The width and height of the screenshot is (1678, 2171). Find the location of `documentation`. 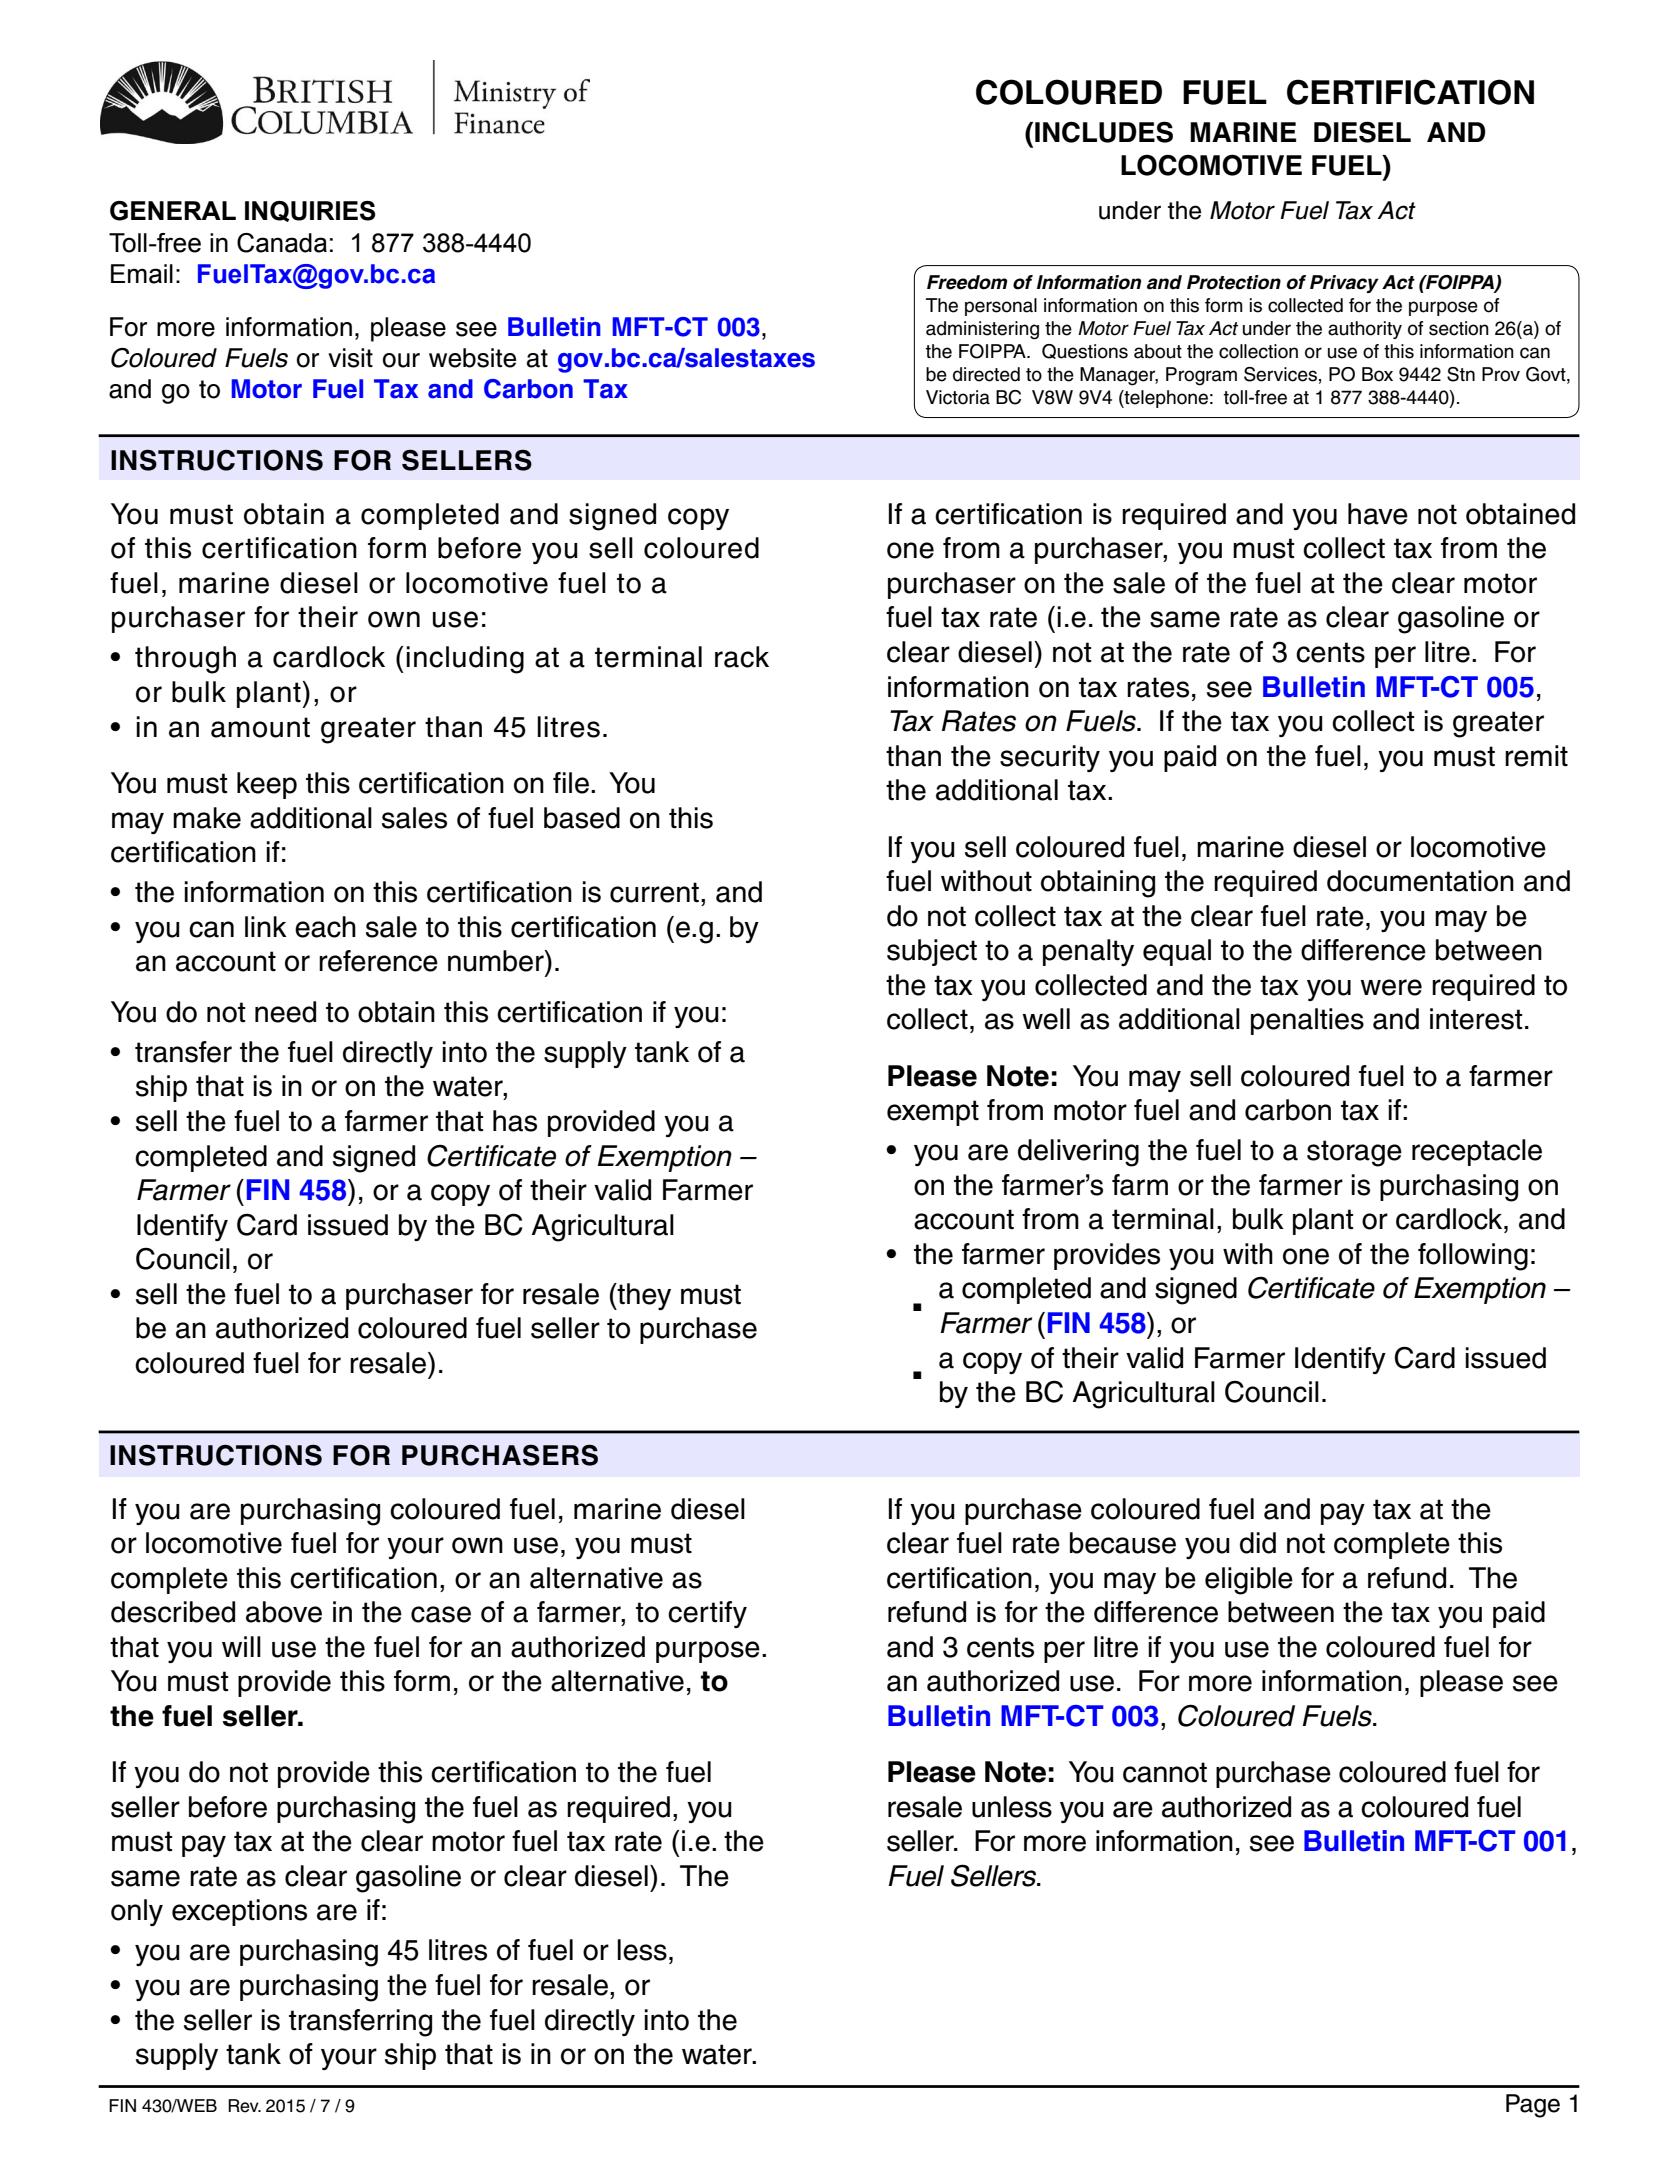

documentation is located at coordinates (1420, 881).
